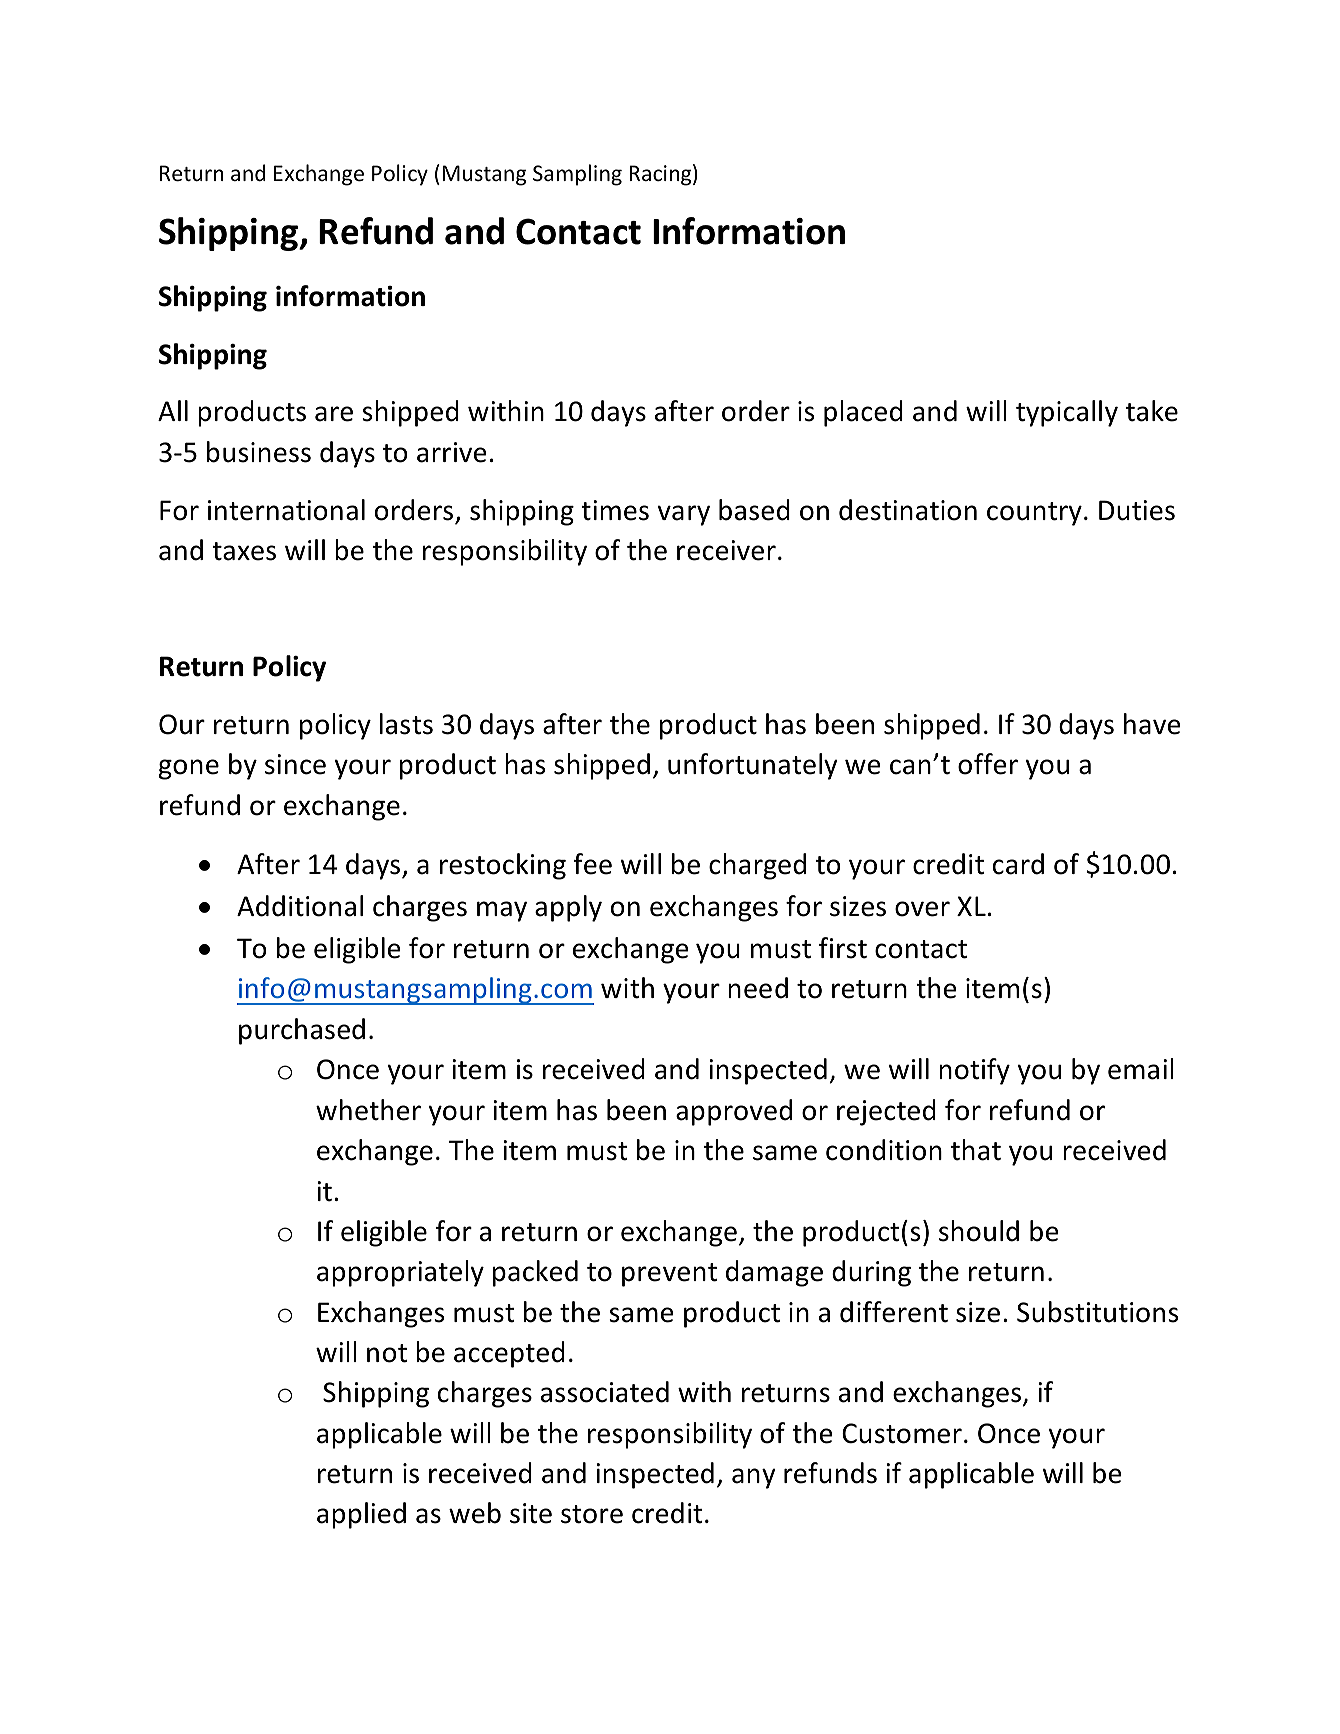  Describe the element at coordinates (1067, 413) in the screenshot. I see `typically` at that location.
